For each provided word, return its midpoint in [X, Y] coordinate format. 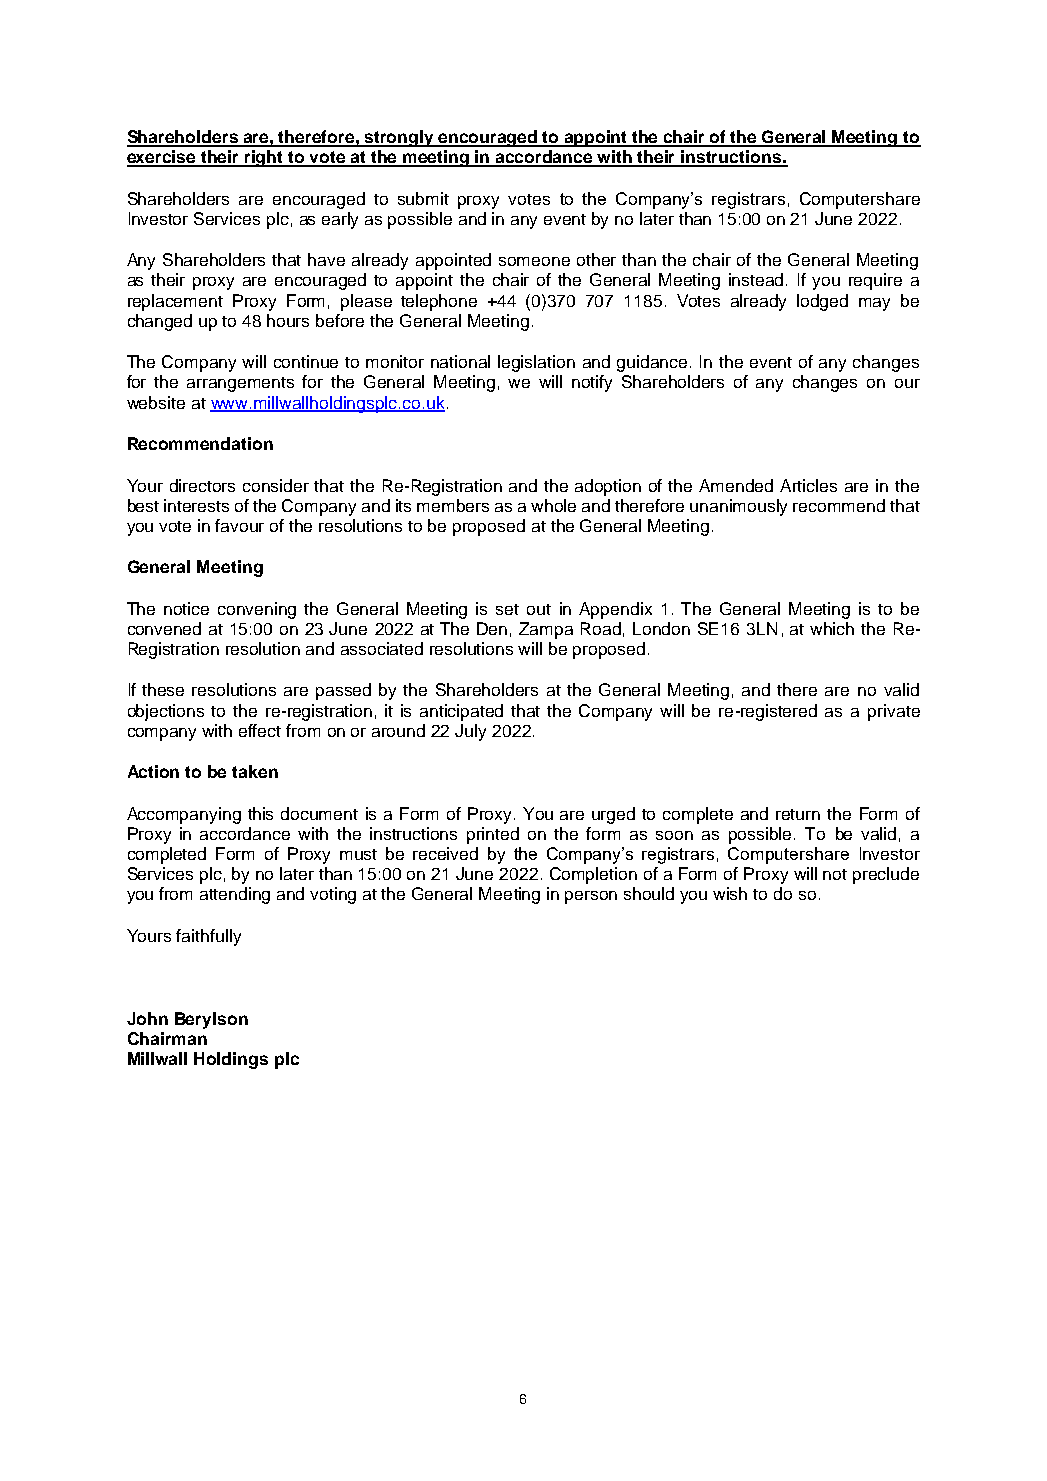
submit [423, 198]
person [591, 897]
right [264, 158]
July [470, 732]
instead [758, 279]
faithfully [208, 937]
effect [260, 730]
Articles [808, 485]
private [894, 712]
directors [202, 485]
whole [553, 505]
